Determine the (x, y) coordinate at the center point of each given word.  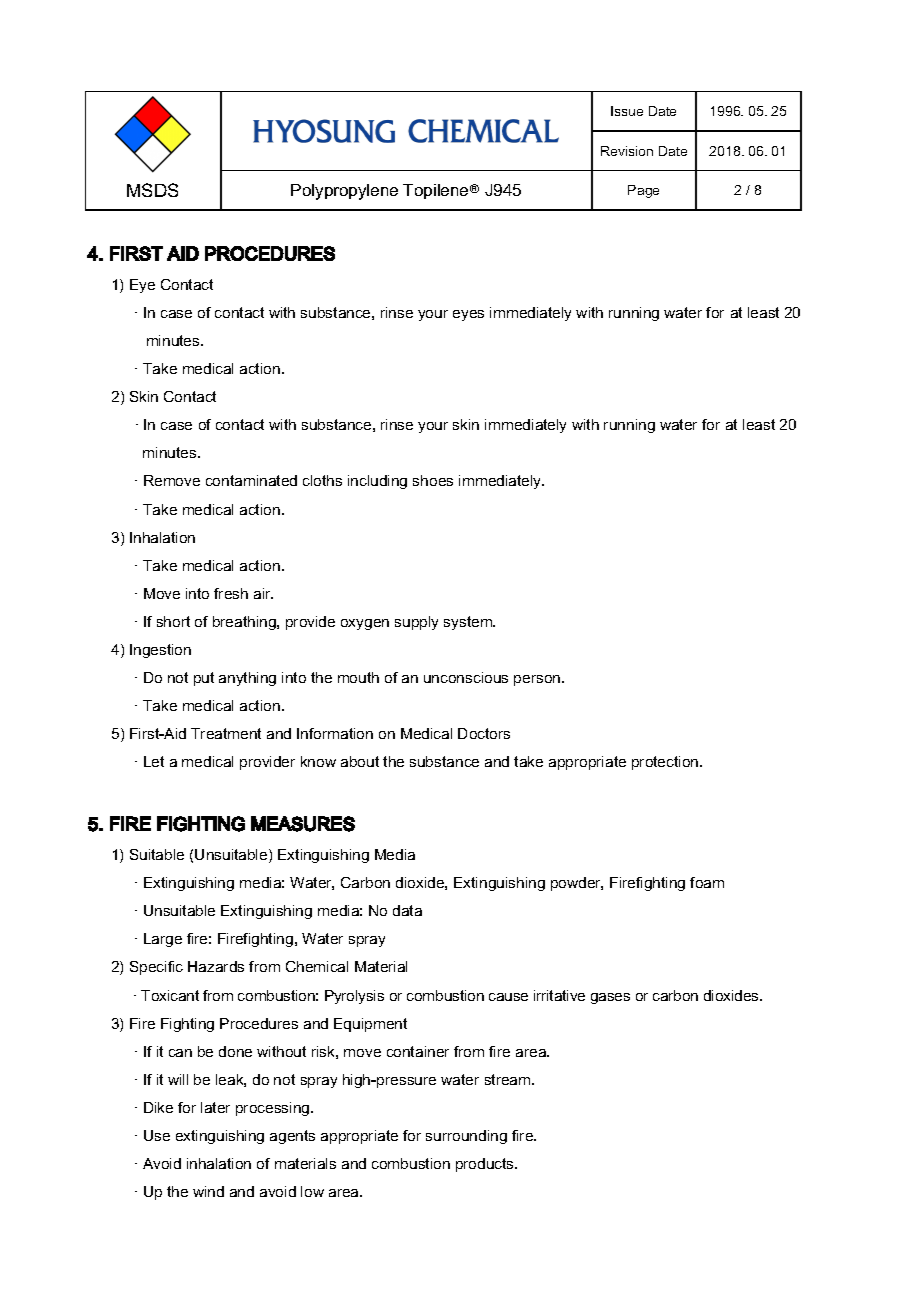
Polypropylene (344, 192)
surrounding (466, 1137)
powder (577, 884)
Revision (627, 151)
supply (416, 623)
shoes (433, 480)
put (204, 679)
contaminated (251, 480)
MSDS (152, 190)
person (538, 680)
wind (208, 1191)
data (407, 910)
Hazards (216, 966)
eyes (468, 315)
